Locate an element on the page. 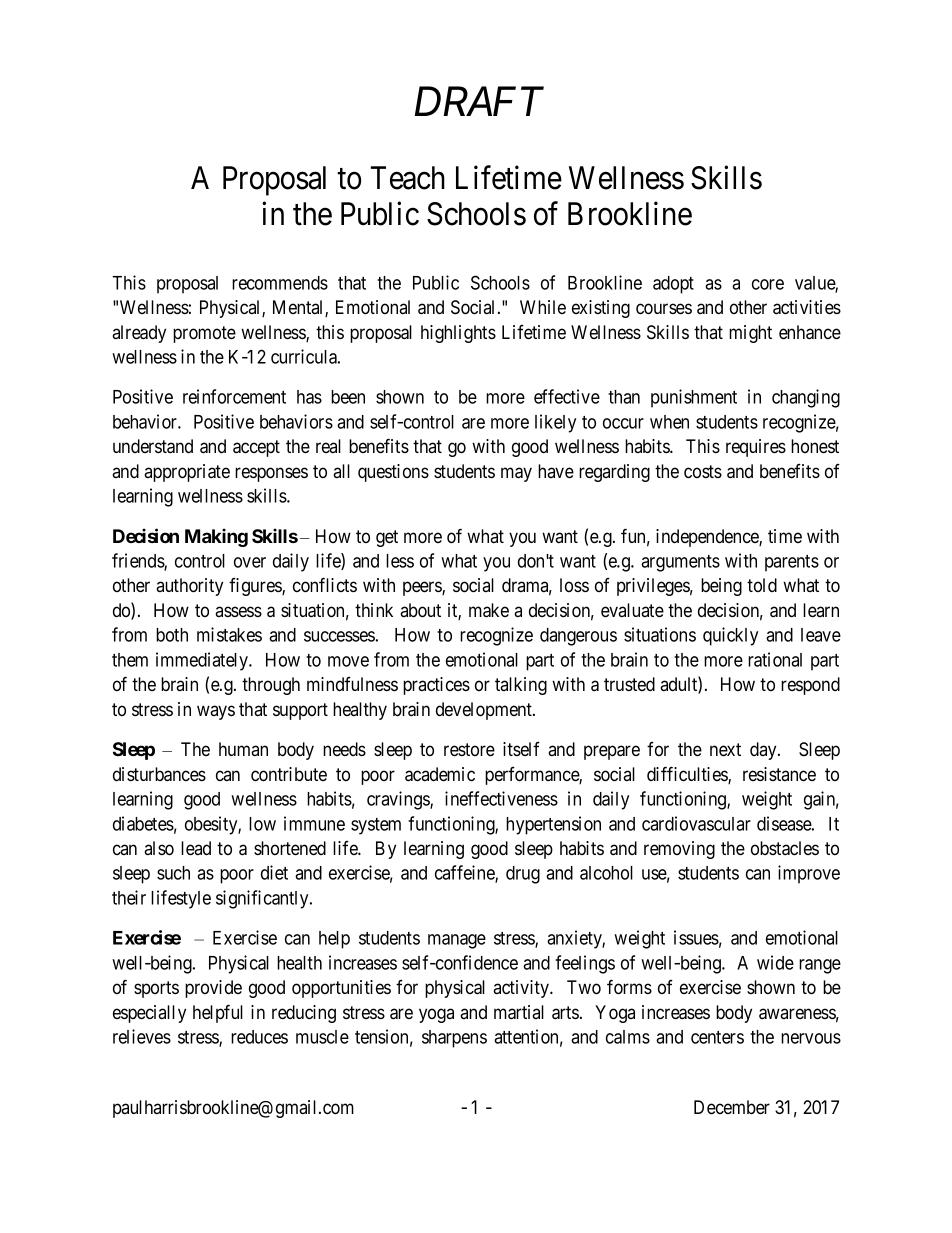 Image resolution: width=952 pixels, height=1233 pixels. highlights is located at coordinates (458, 334).
